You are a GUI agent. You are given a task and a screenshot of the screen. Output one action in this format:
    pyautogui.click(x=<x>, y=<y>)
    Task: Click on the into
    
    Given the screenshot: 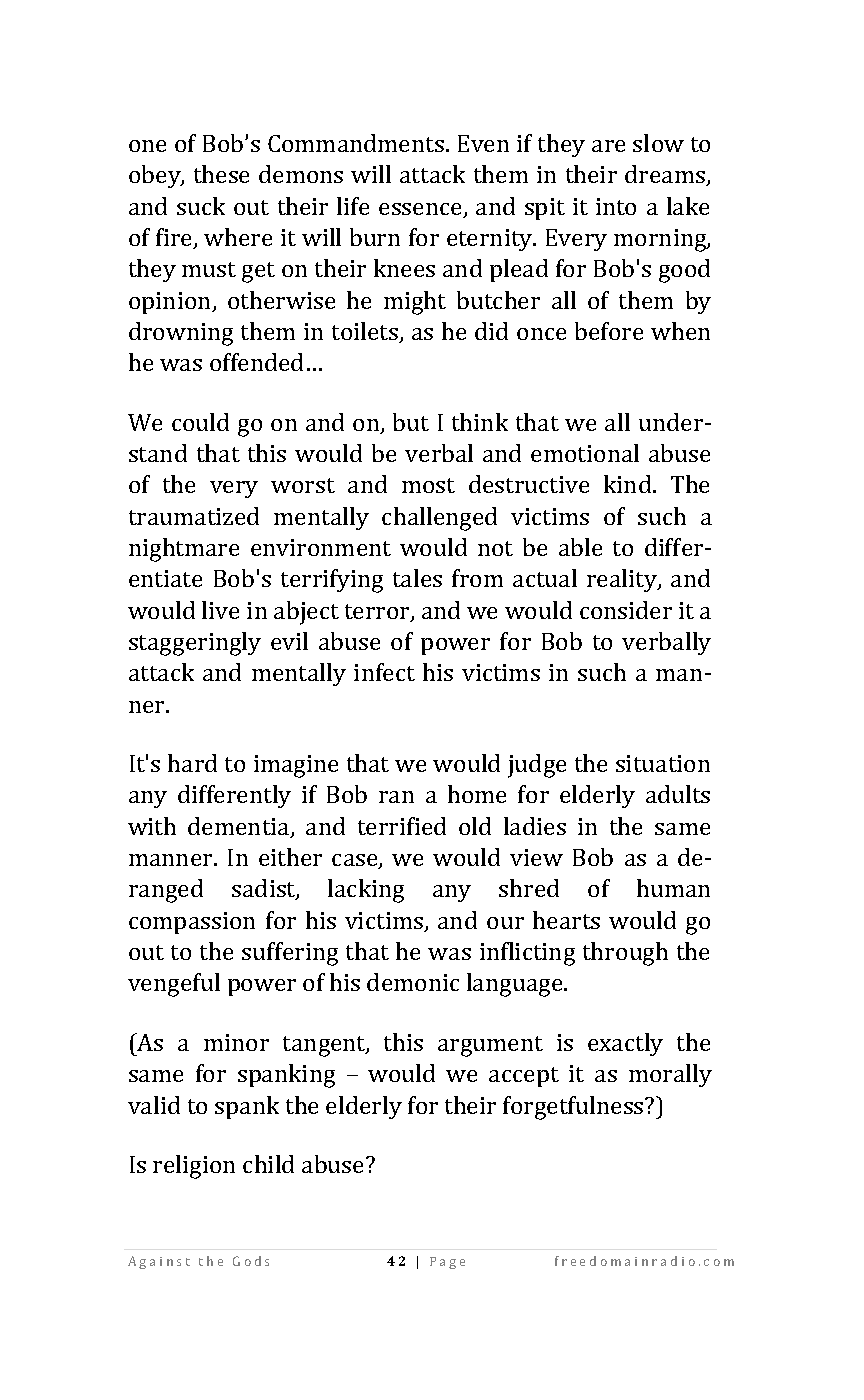 What is the action you would take?
    pyautogui.click(x=616, y=206)
